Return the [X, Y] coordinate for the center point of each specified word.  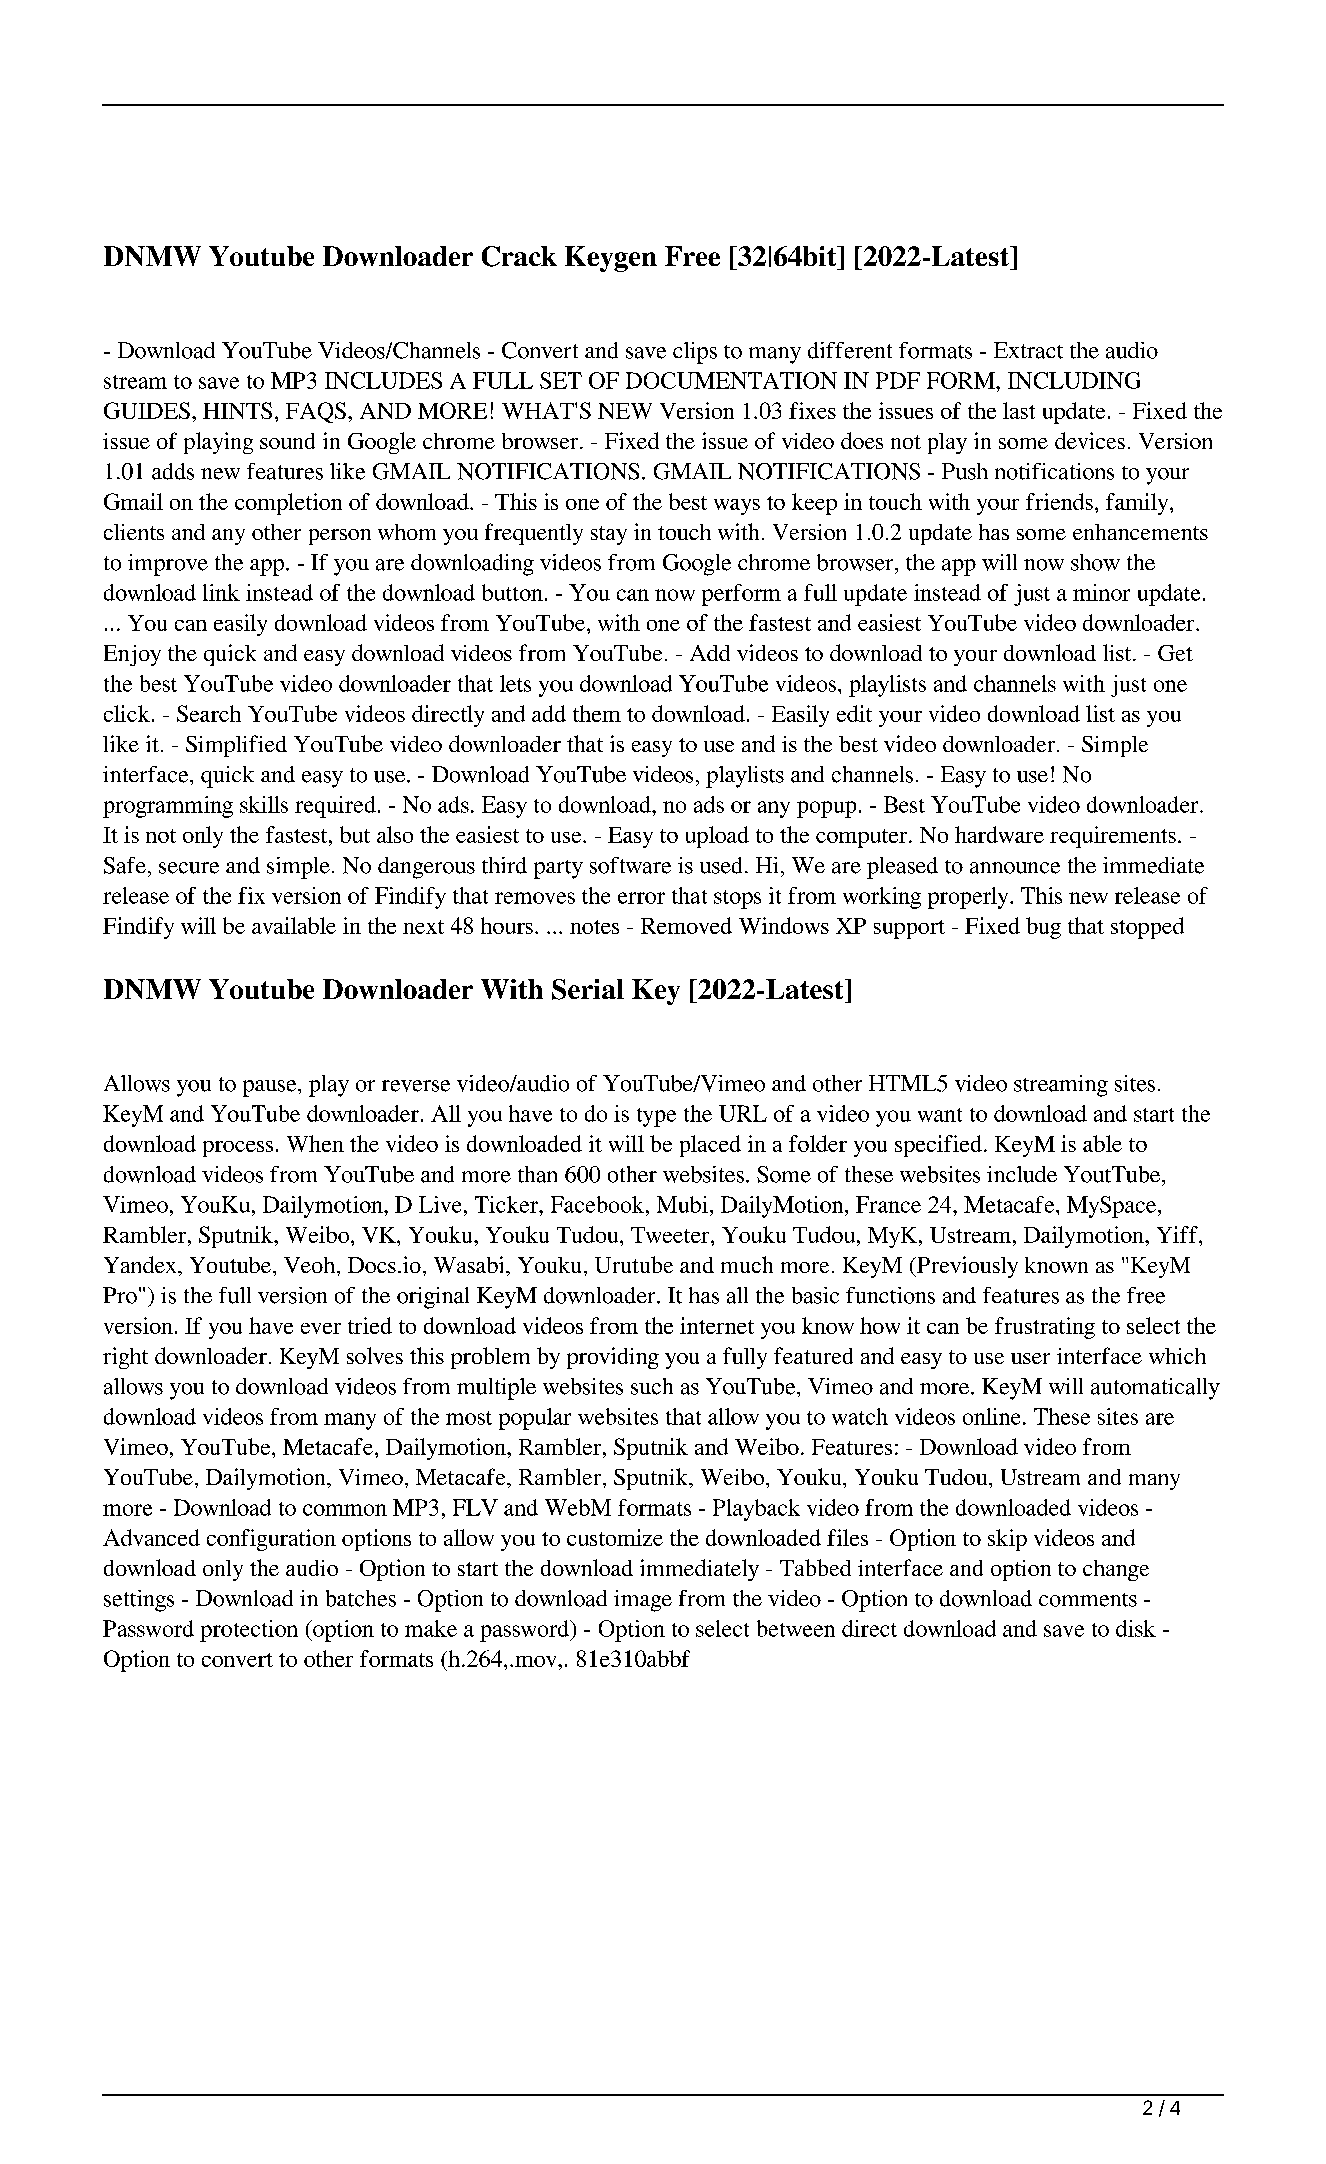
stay [609, 535]
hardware [999, 834]
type [656, 1117]
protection [249, 1631]
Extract [1028, 350]
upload [717, 837]
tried [370, 1325]
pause [271, 1088]
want [940, 1115]
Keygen [611, 259]
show [1095, 562]
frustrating [1045, 1328]
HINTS [237, 410]
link [221, 592]
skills [264, 804]
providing [613, 1358]
